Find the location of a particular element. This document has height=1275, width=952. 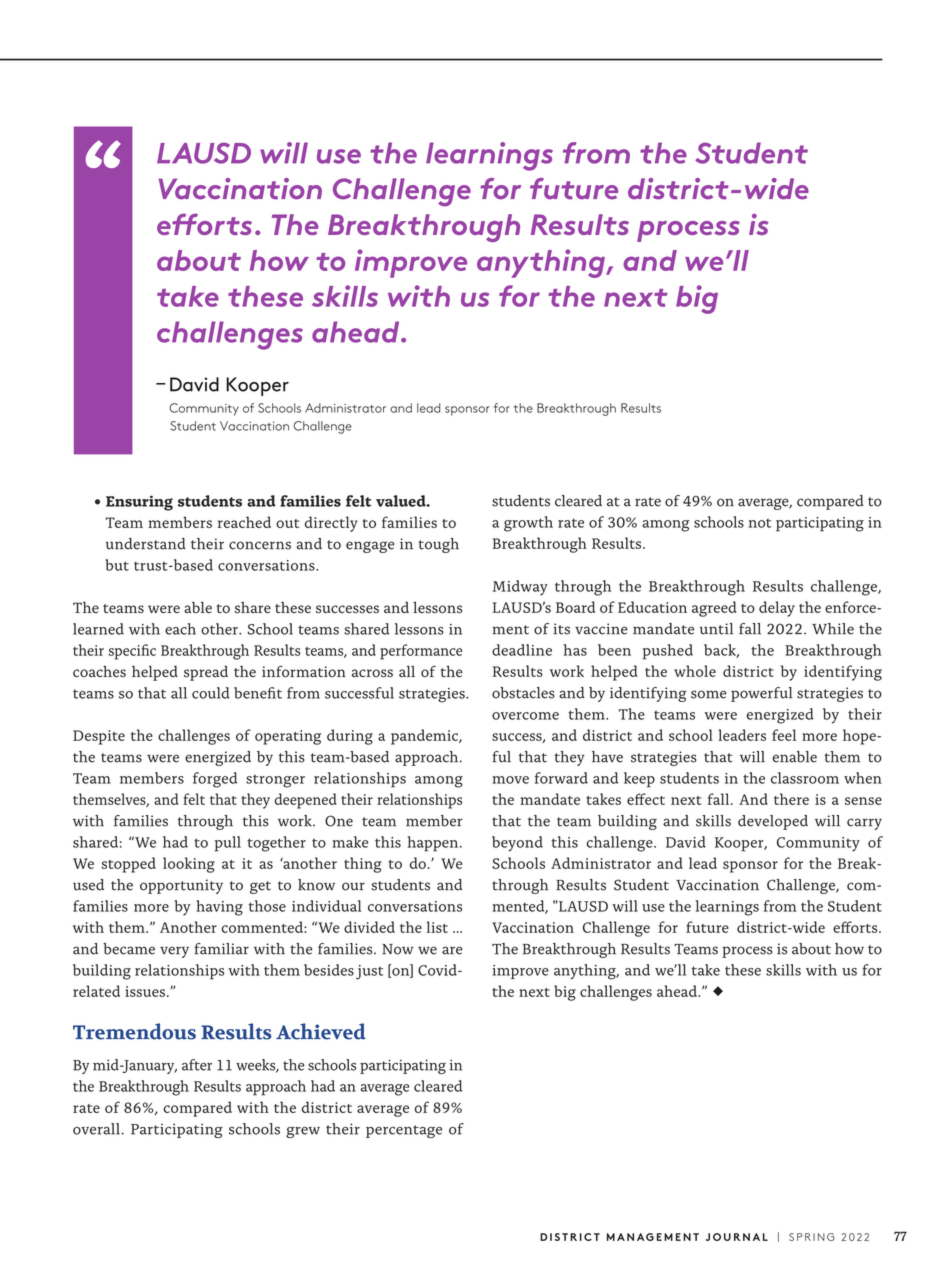

move is located at coordinates (510, 780).
